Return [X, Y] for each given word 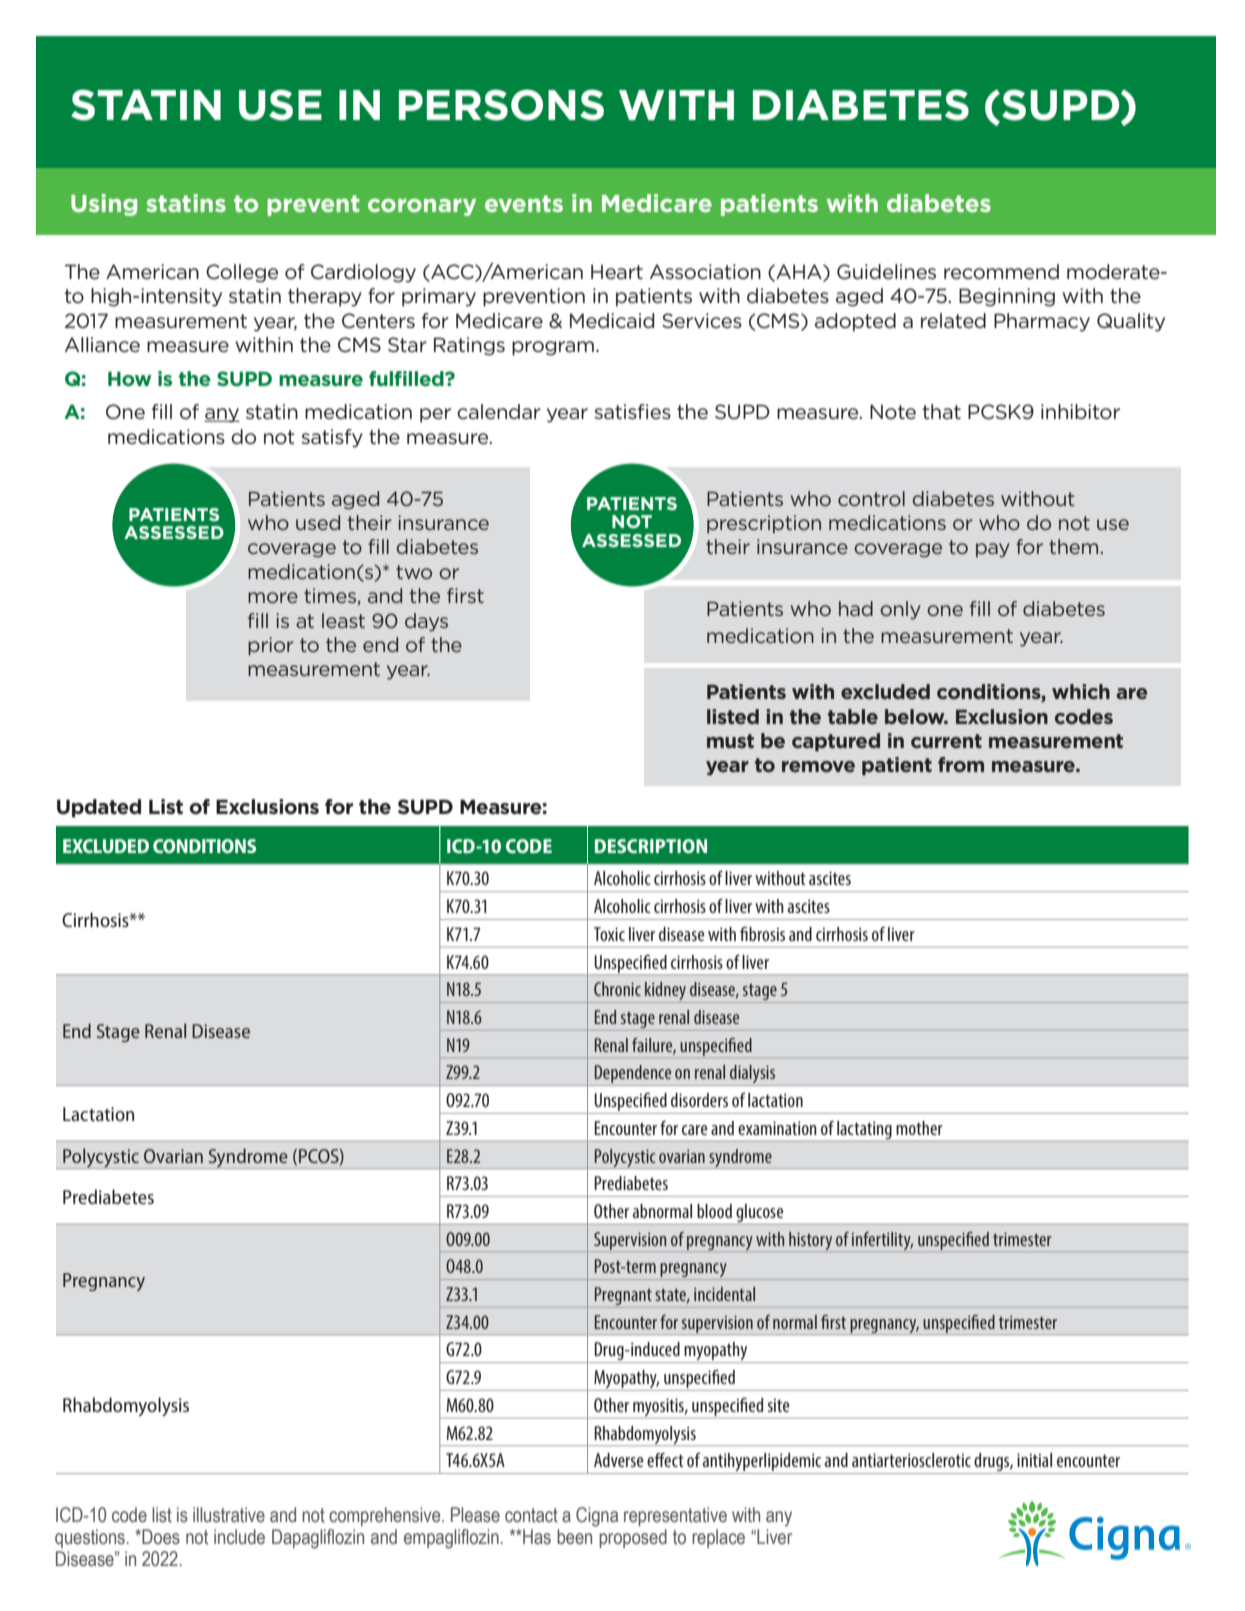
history [810, 1241]
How [130, 378]
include [239, 1537]
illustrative [229, 1515]
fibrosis [762, 934]
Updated [99, 808]
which [1081, 691]
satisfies [632, 412]
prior [271, 646]
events [524, 203]
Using [104, 205]
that [941, 411]
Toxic [609, 934]
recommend [1001, 272]
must [730, 741]
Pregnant [623, 1297]
